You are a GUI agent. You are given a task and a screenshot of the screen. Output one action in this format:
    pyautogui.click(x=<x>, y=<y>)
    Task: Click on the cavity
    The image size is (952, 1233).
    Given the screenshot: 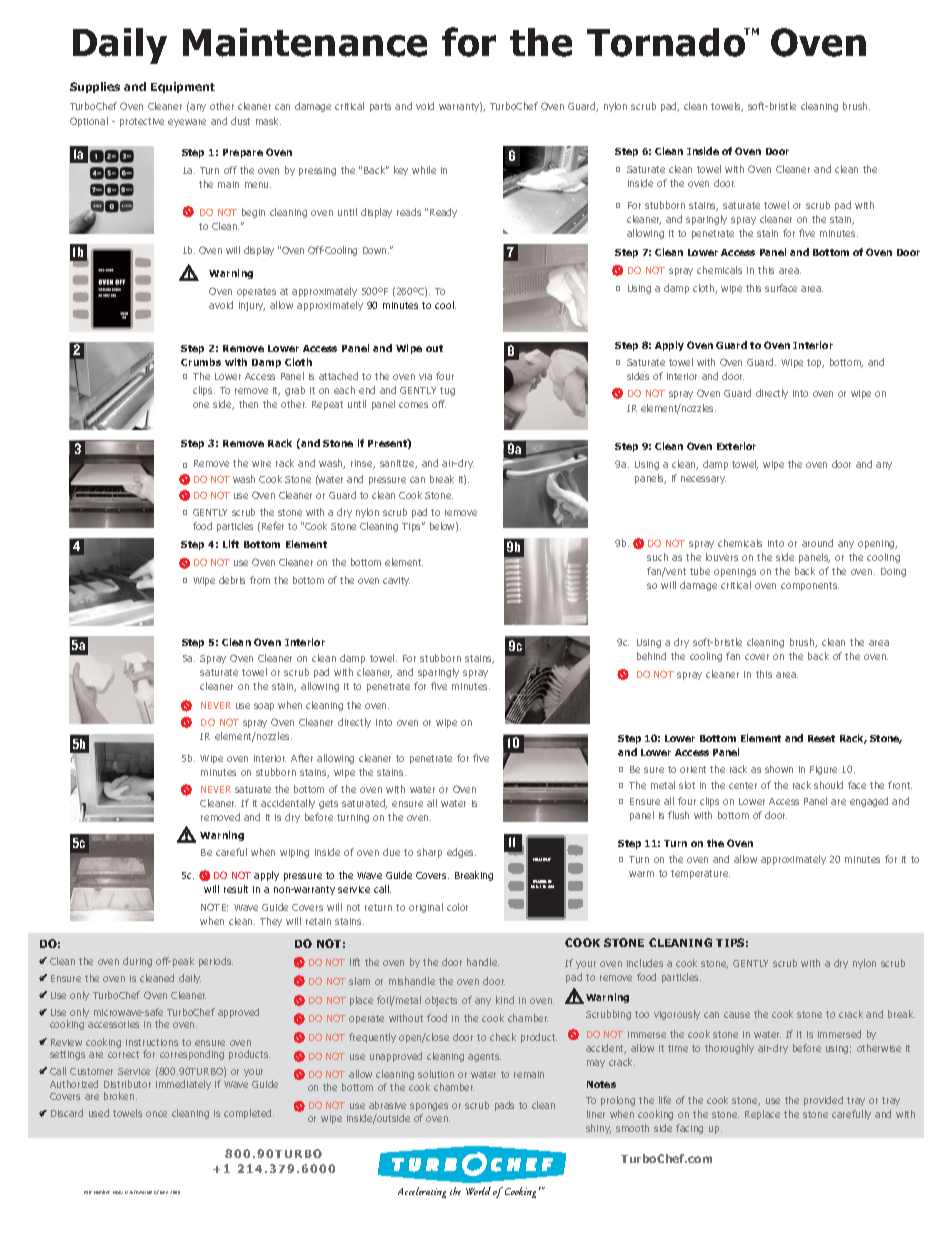 What is the action you would take?
    pyautogui.click(x=396, y=581)
